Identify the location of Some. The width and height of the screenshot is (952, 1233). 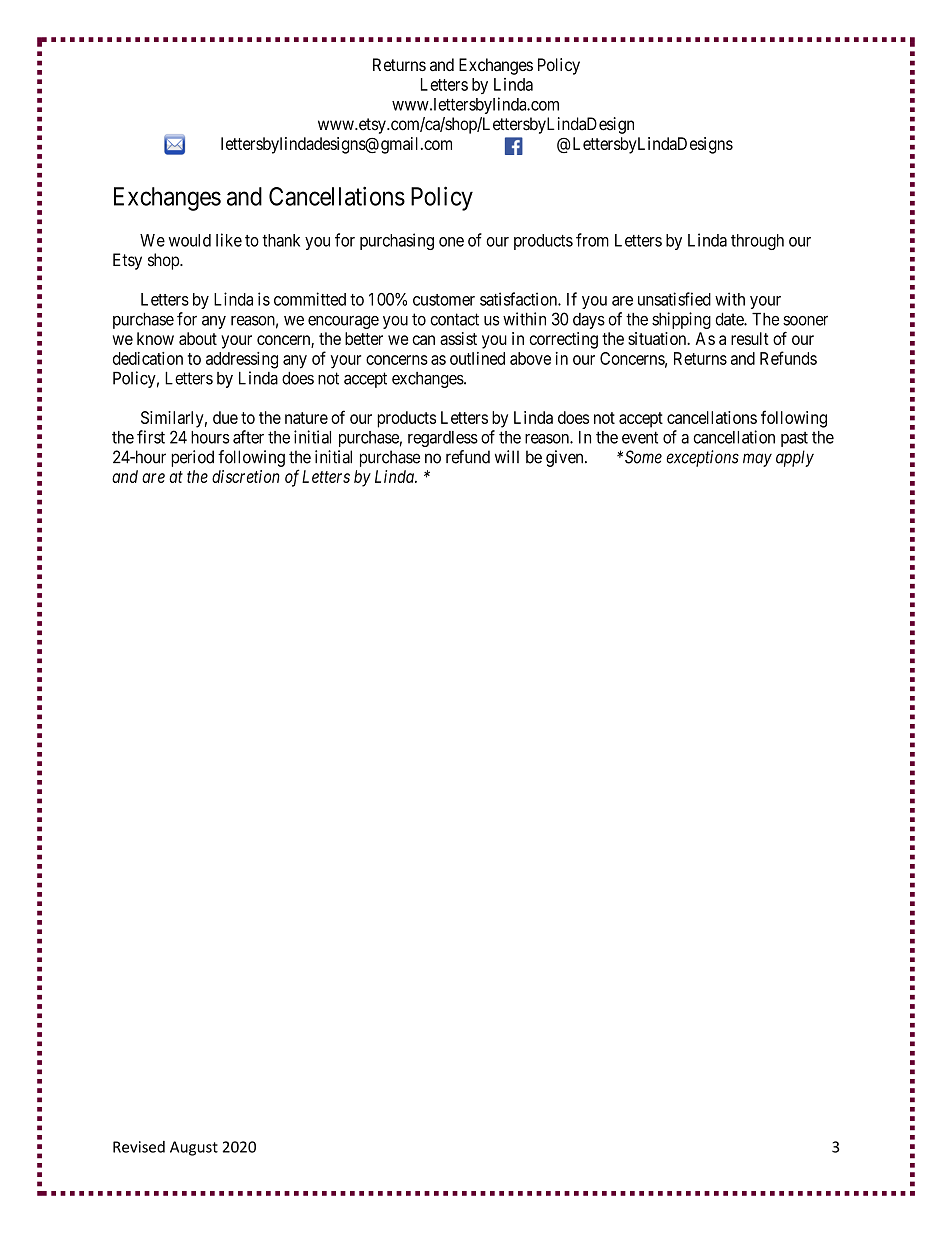
(643, 457).
